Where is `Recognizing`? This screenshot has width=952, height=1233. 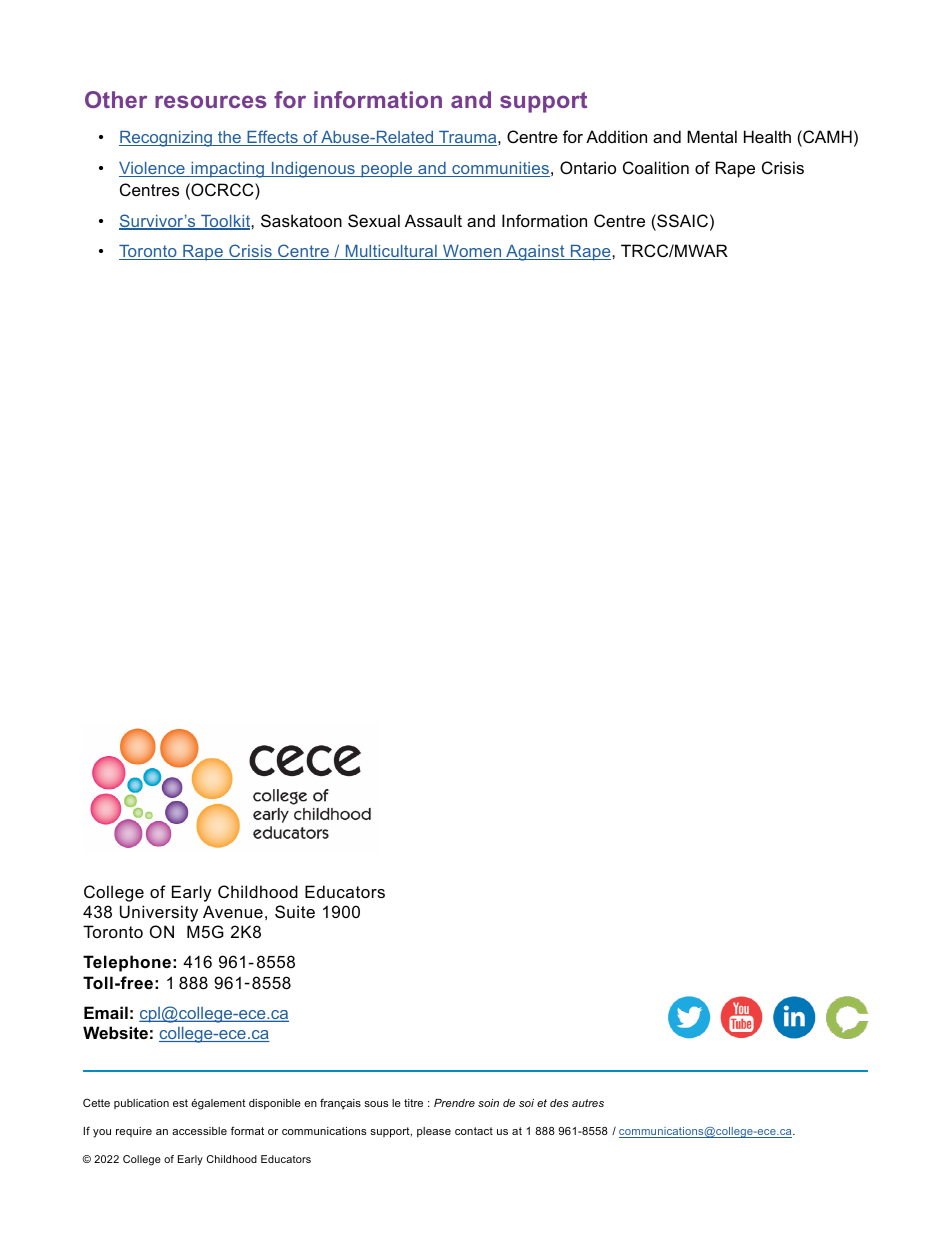 Recognizing is located at coordinates (166, 139).
